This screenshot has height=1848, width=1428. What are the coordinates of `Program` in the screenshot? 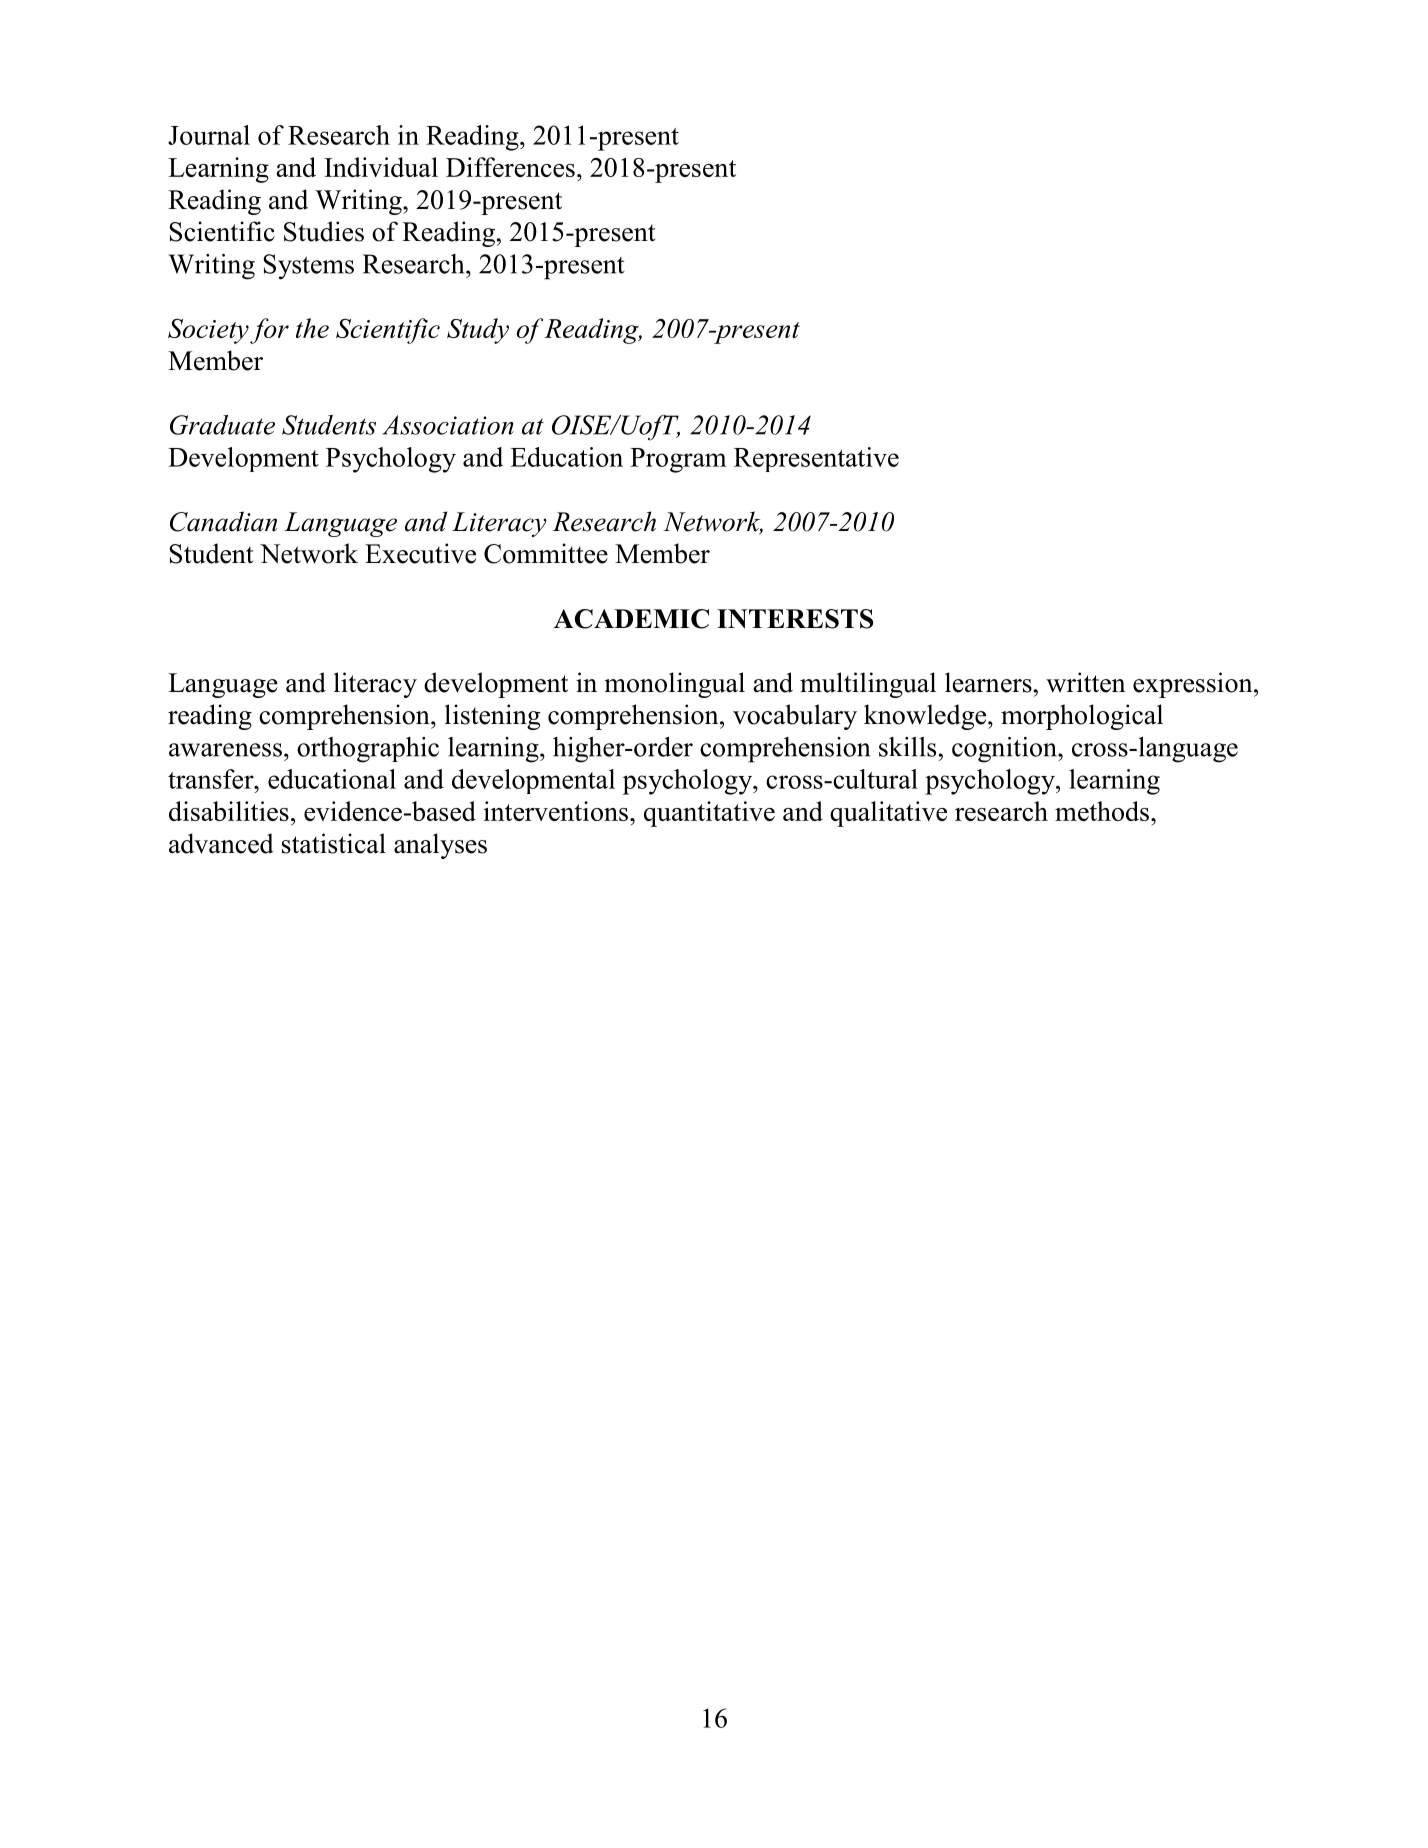 It's located at (678, 460).
